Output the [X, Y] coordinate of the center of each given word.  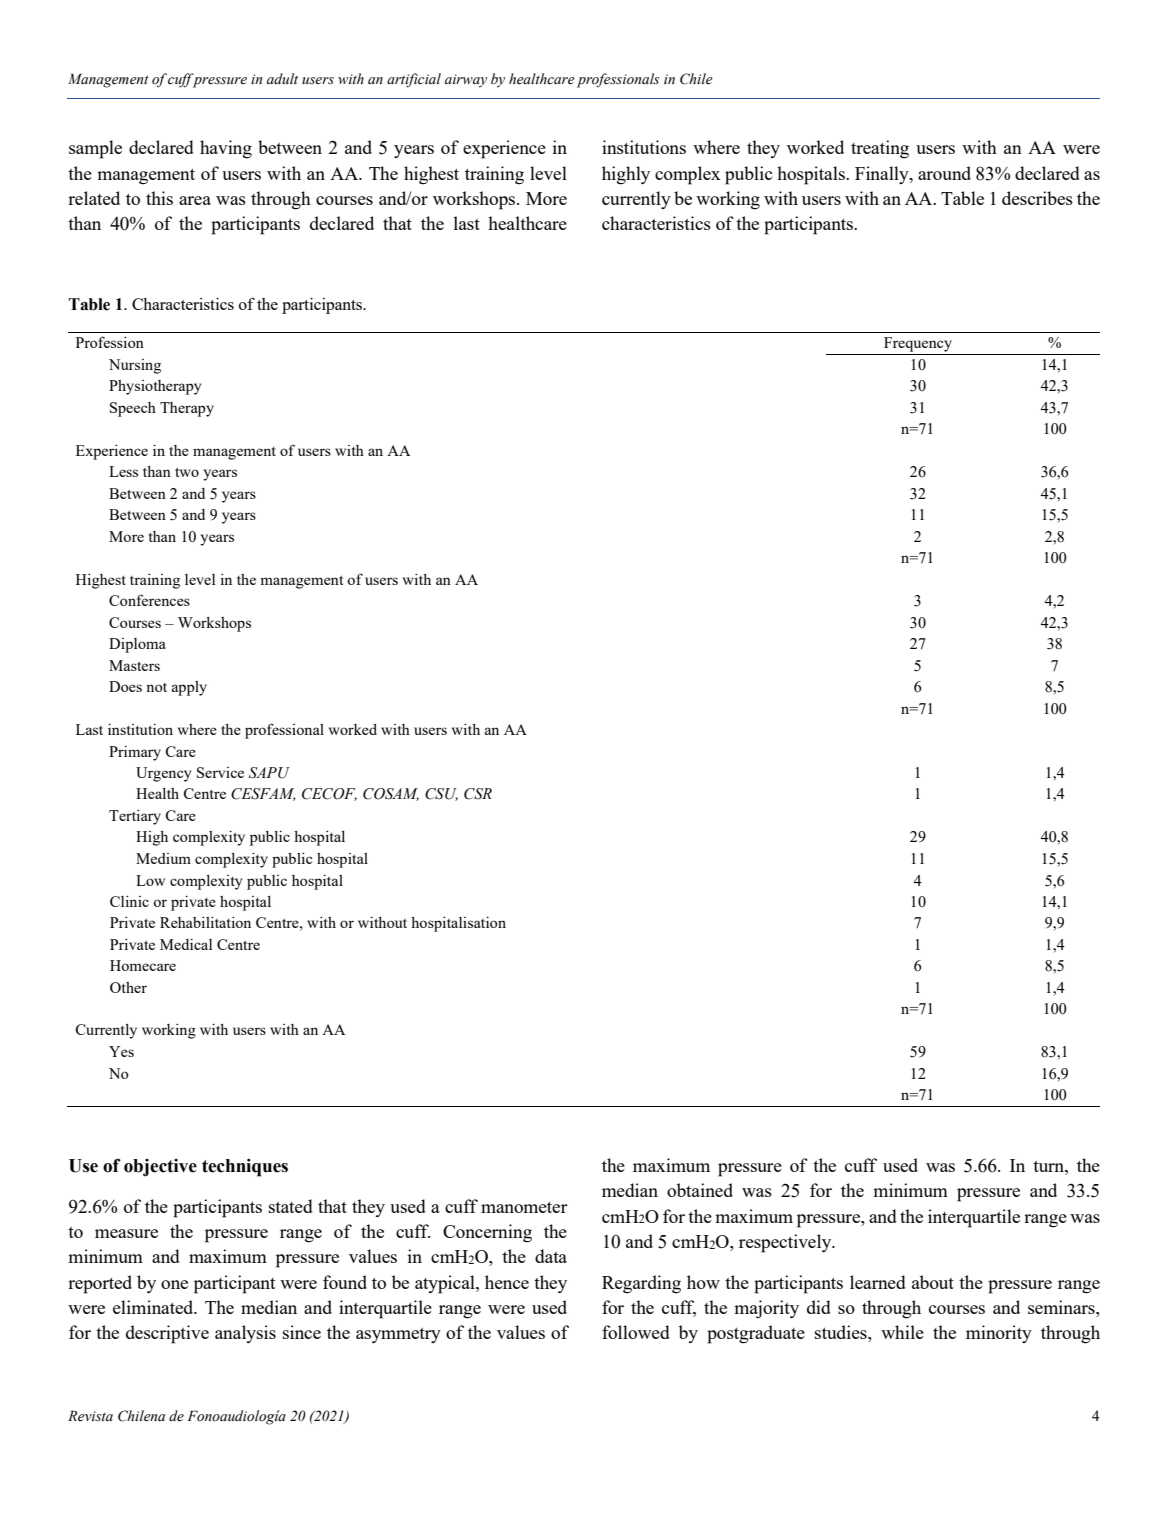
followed [636, 1332]
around [944, 173]
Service [220, 772]
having [226, 149]
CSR [478, 794]
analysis [245, 1334]
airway [466, 80]
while [902, 1332]
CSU [441, 794]
